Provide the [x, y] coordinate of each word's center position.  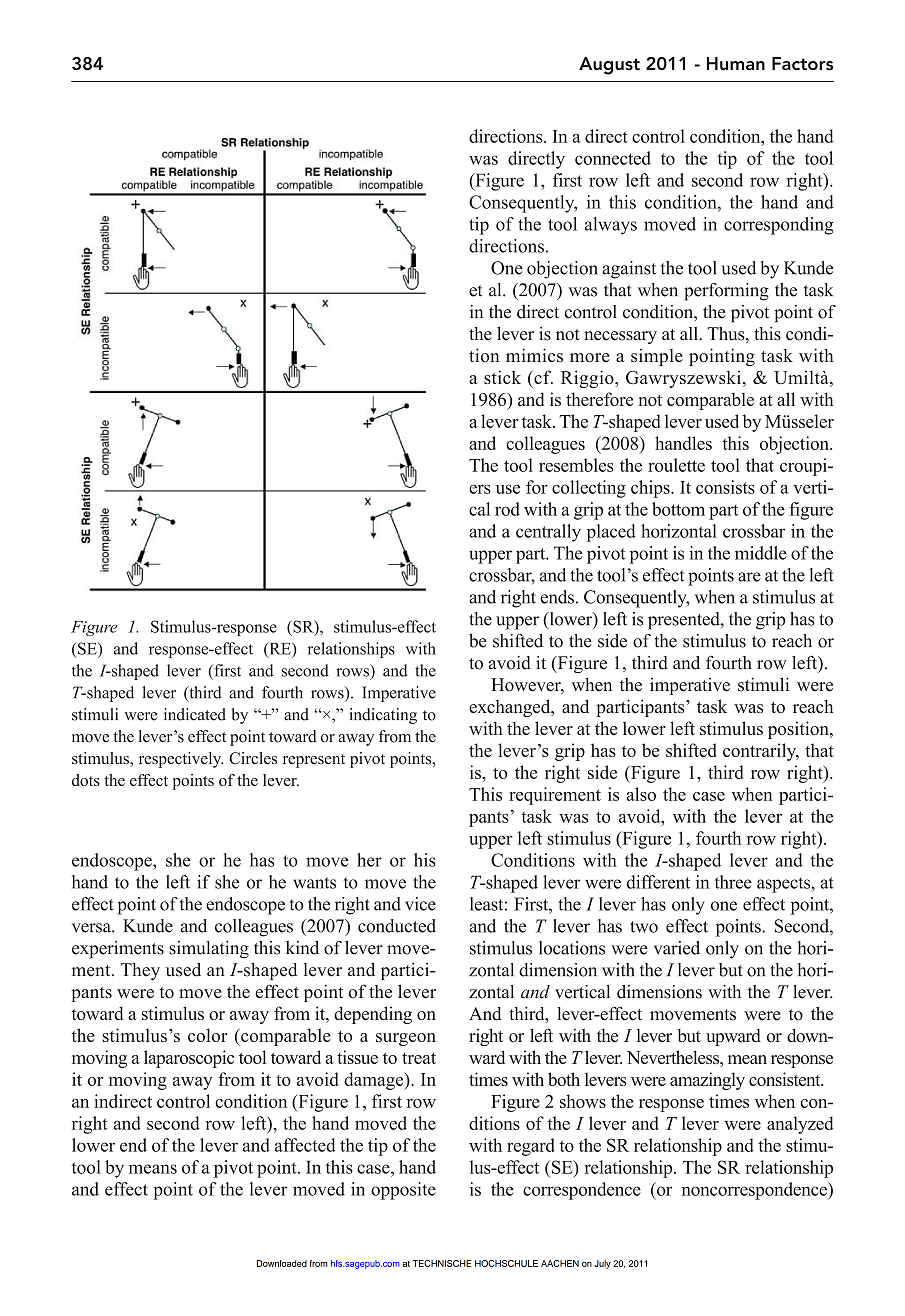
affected [305, 1145]
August [609, 66]
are [749, 577]
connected [613, 158]
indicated [195, 714]
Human [736, 63]
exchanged [511, 708]
